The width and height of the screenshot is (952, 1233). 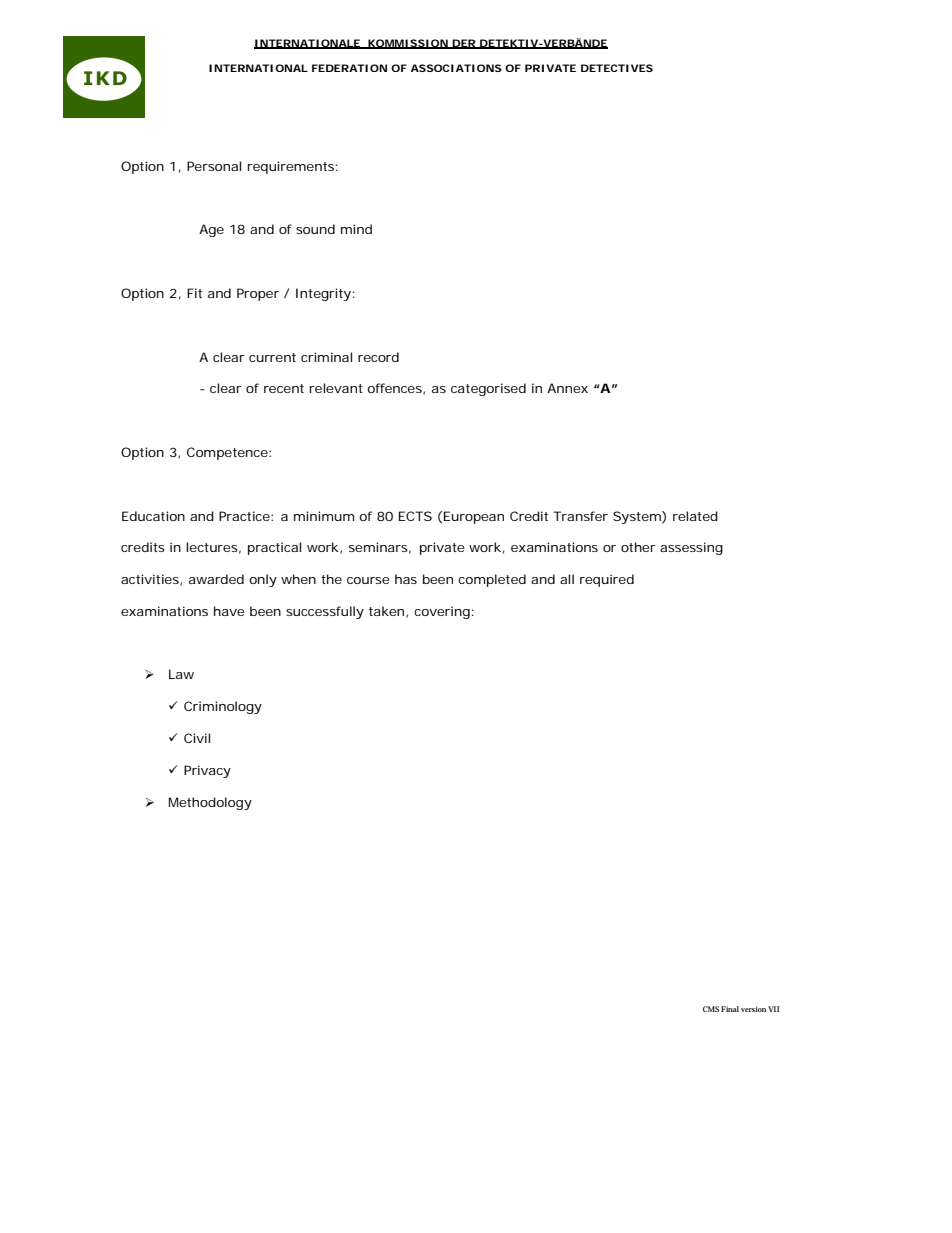 What do you see at coordinates (691, 548) in the screenshot?
I see `assessing` at bounding box center [691, 548].
